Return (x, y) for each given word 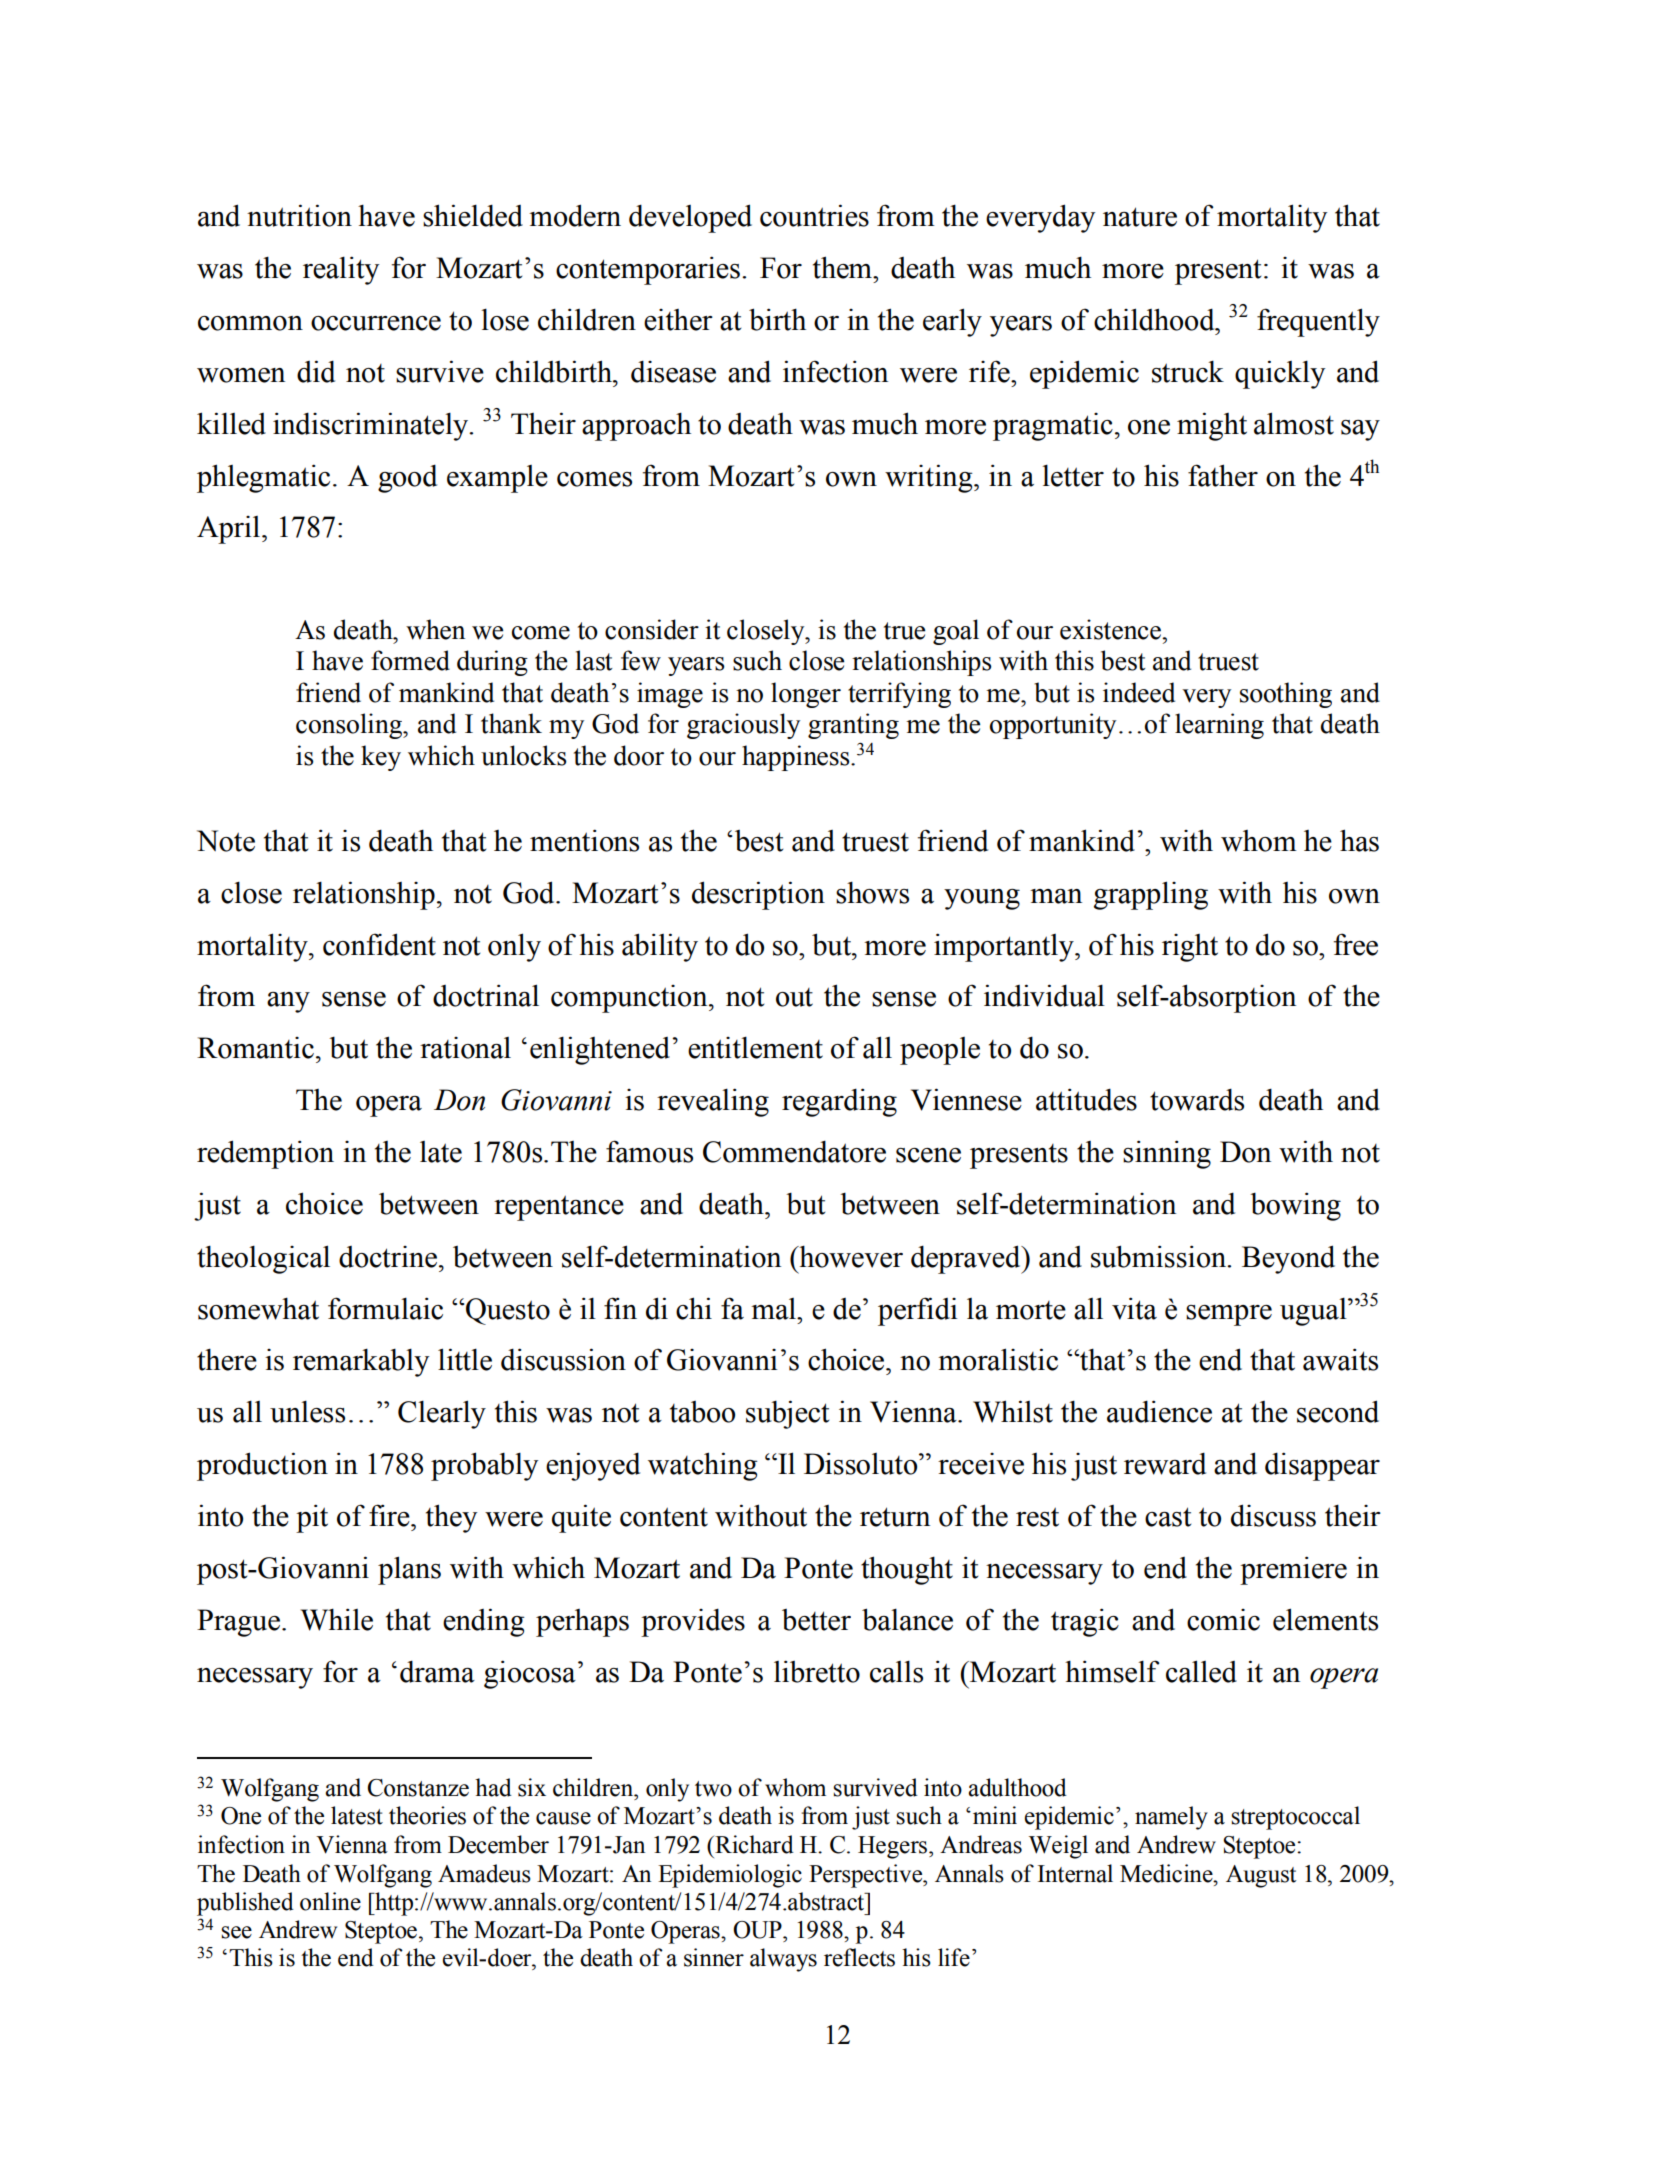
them (843, 267)
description (758, 895)
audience (1159, 1411)
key (381, 758)
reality (341, 270)
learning (1219, 726)
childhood (1155, 319)
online (330, 1901)
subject (787, 1414)
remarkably (361, 1362)
